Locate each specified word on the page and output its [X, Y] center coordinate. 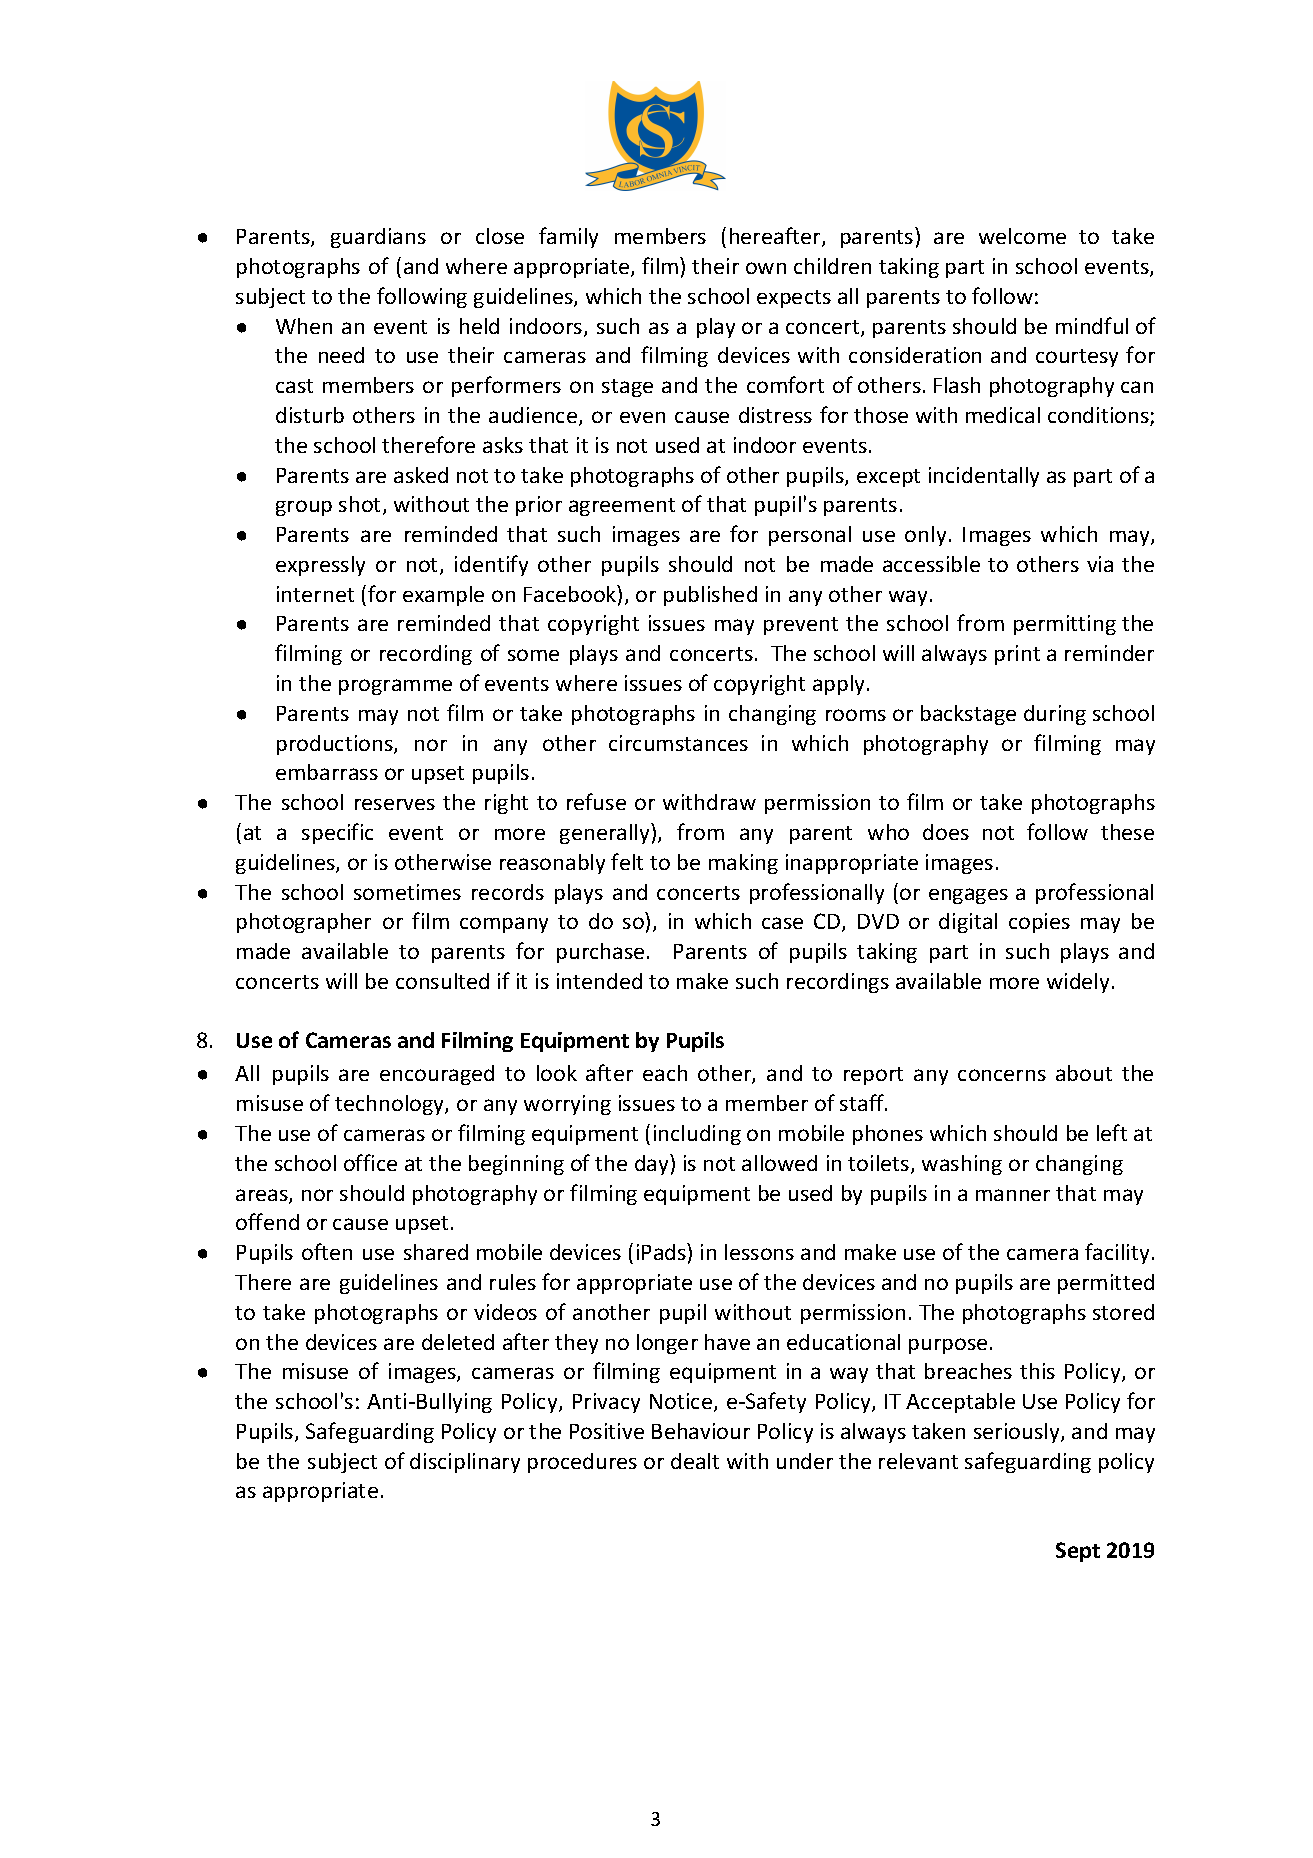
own [766, 268]
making [743, 864]
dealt [695, 1461]
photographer [304, 923]
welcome [1022, 236]
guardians [378, 238]
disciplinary [465, 1463]
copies [1039, 923]
